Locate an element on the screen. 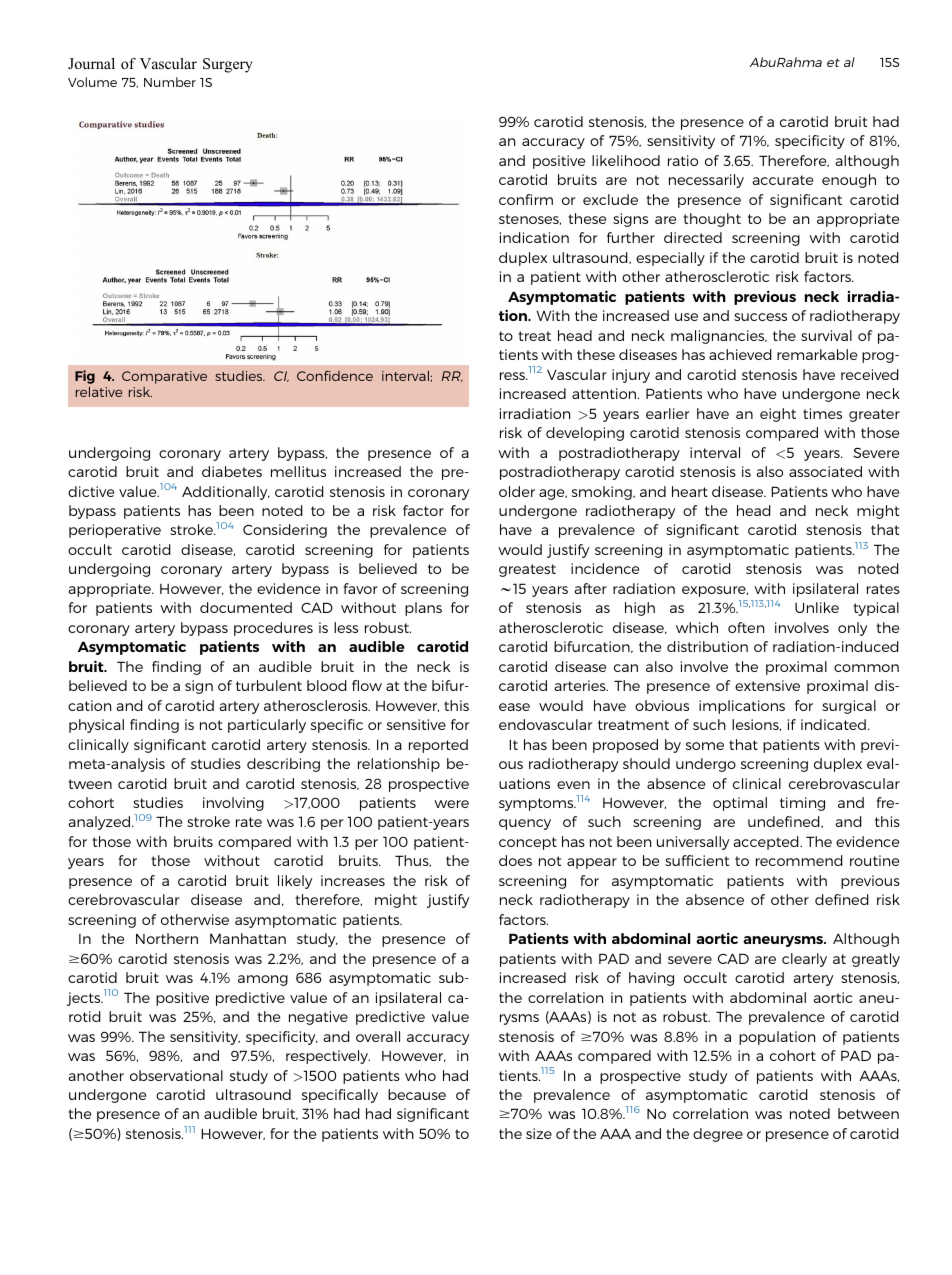 This screenshot has height=1275, width=952. ratio is located at coordinates (683, 160).
